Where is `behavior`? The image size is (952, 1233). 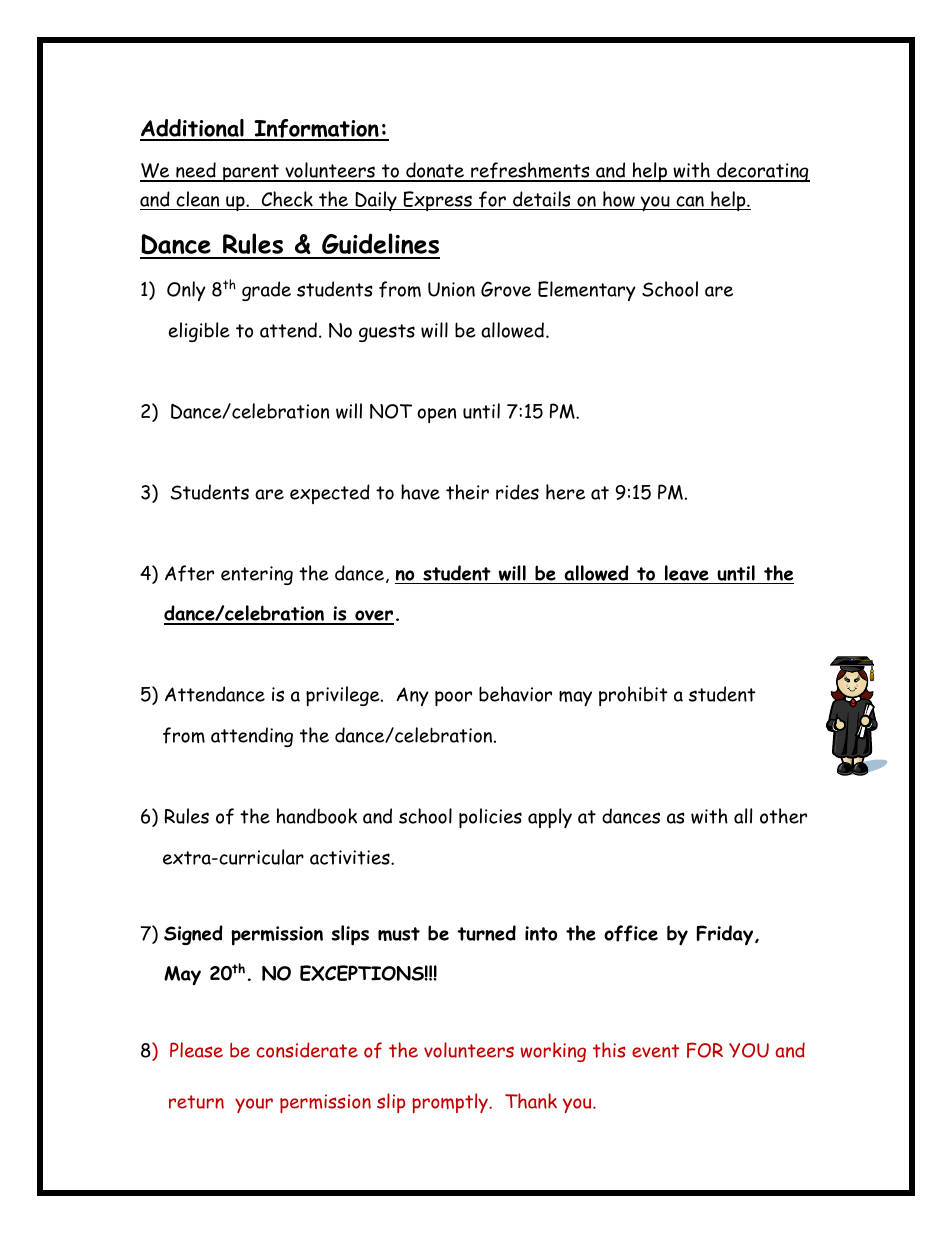
behavior is located at coordinates (515, 694).
